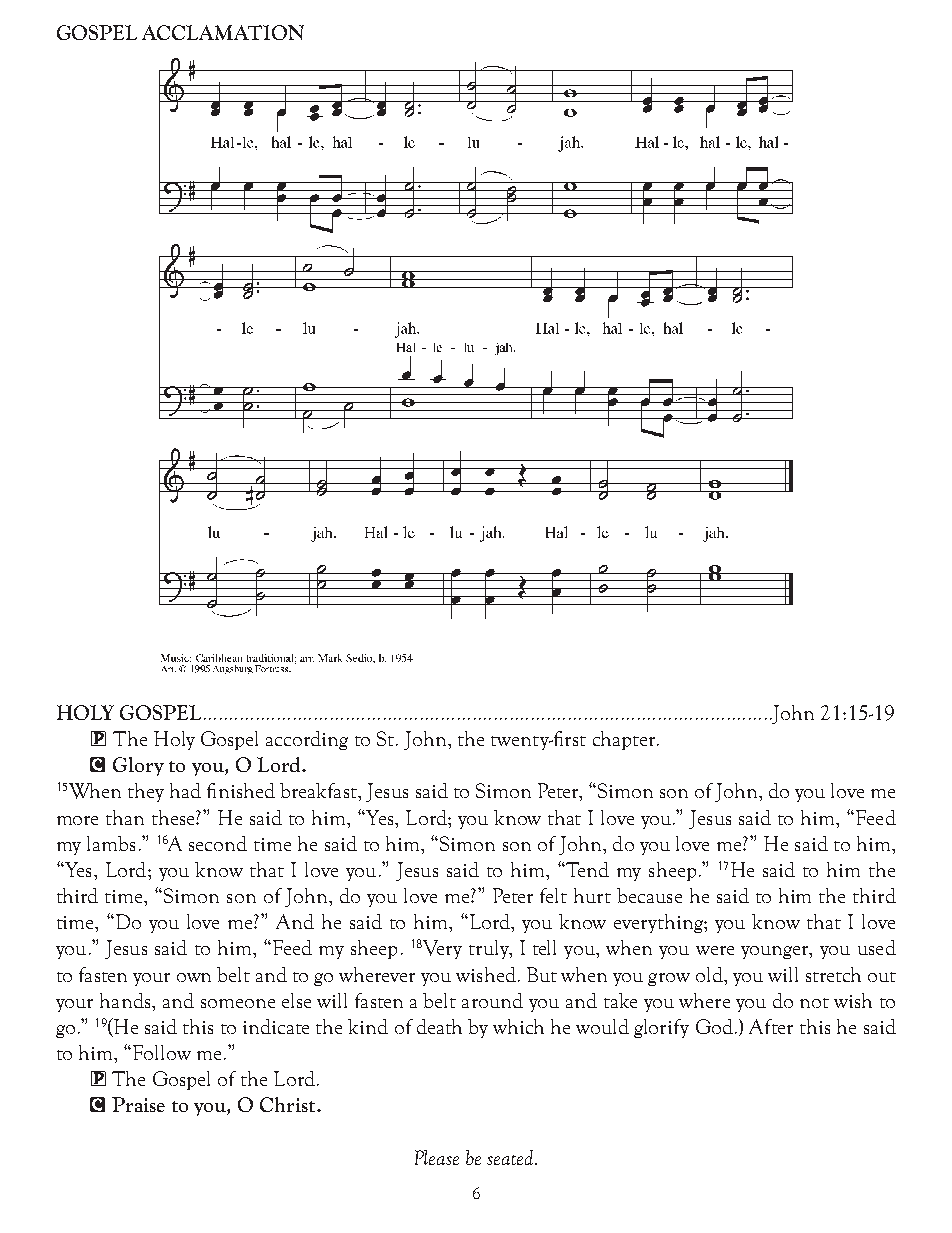 This screenshot has height=1233, width=952. I want to click on felt, so click(553, 895).
